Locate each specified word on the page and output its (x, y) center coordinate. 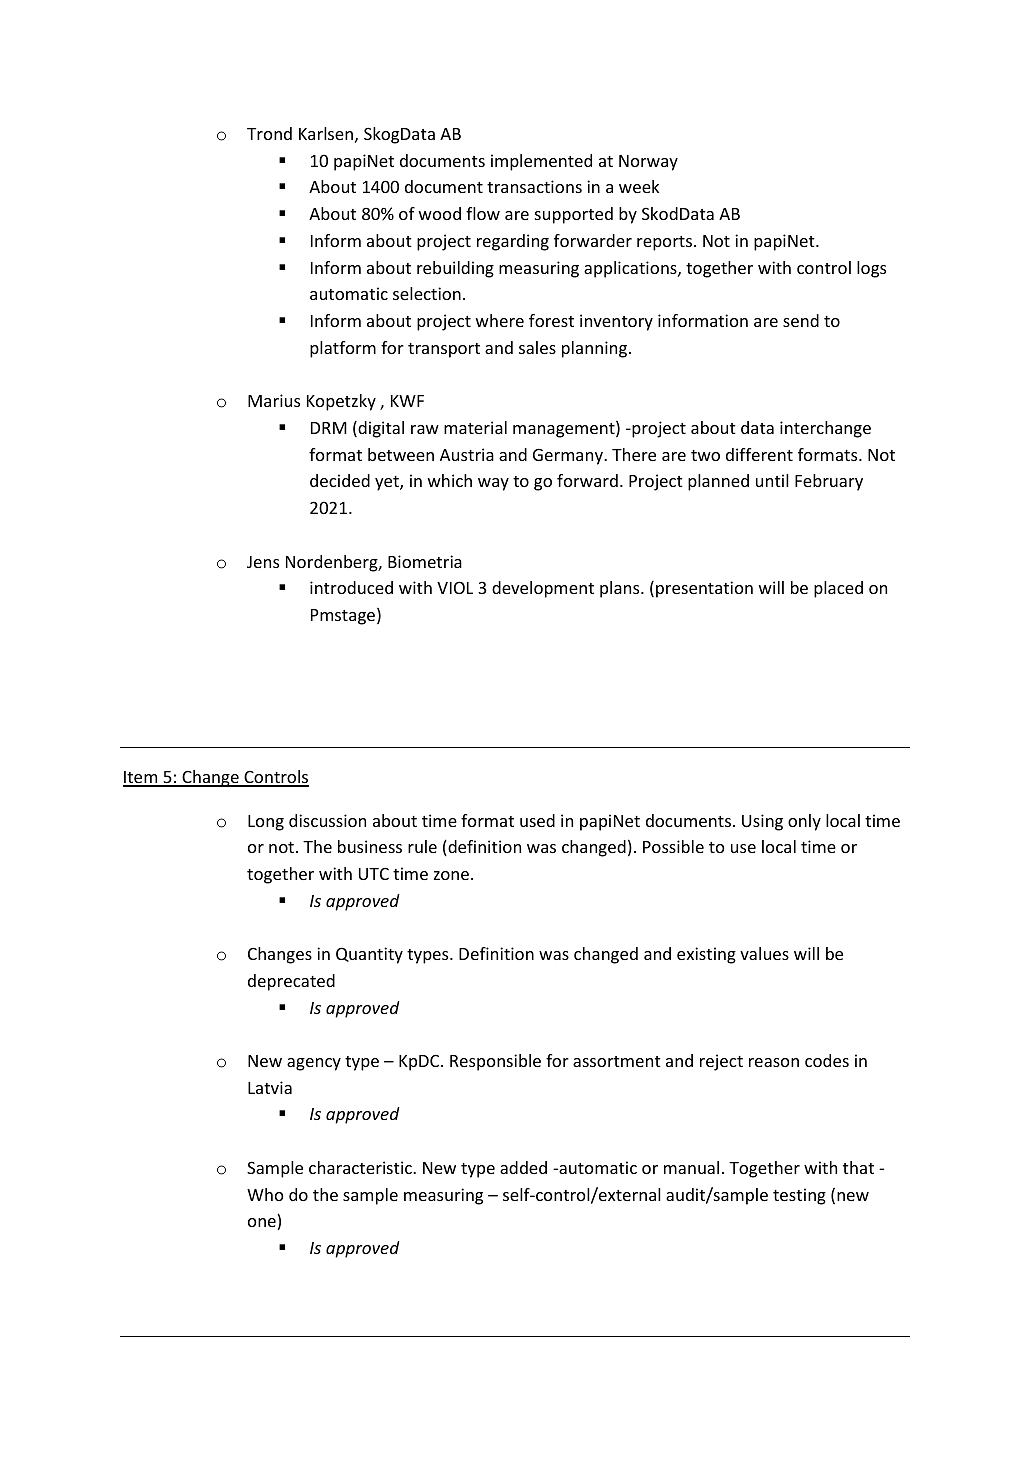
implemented (541, 162)
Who (265, 1194)
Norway (648, 163)
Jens (263, 562)
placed (838, 589)
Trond (269, 133)
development (543, 589)
